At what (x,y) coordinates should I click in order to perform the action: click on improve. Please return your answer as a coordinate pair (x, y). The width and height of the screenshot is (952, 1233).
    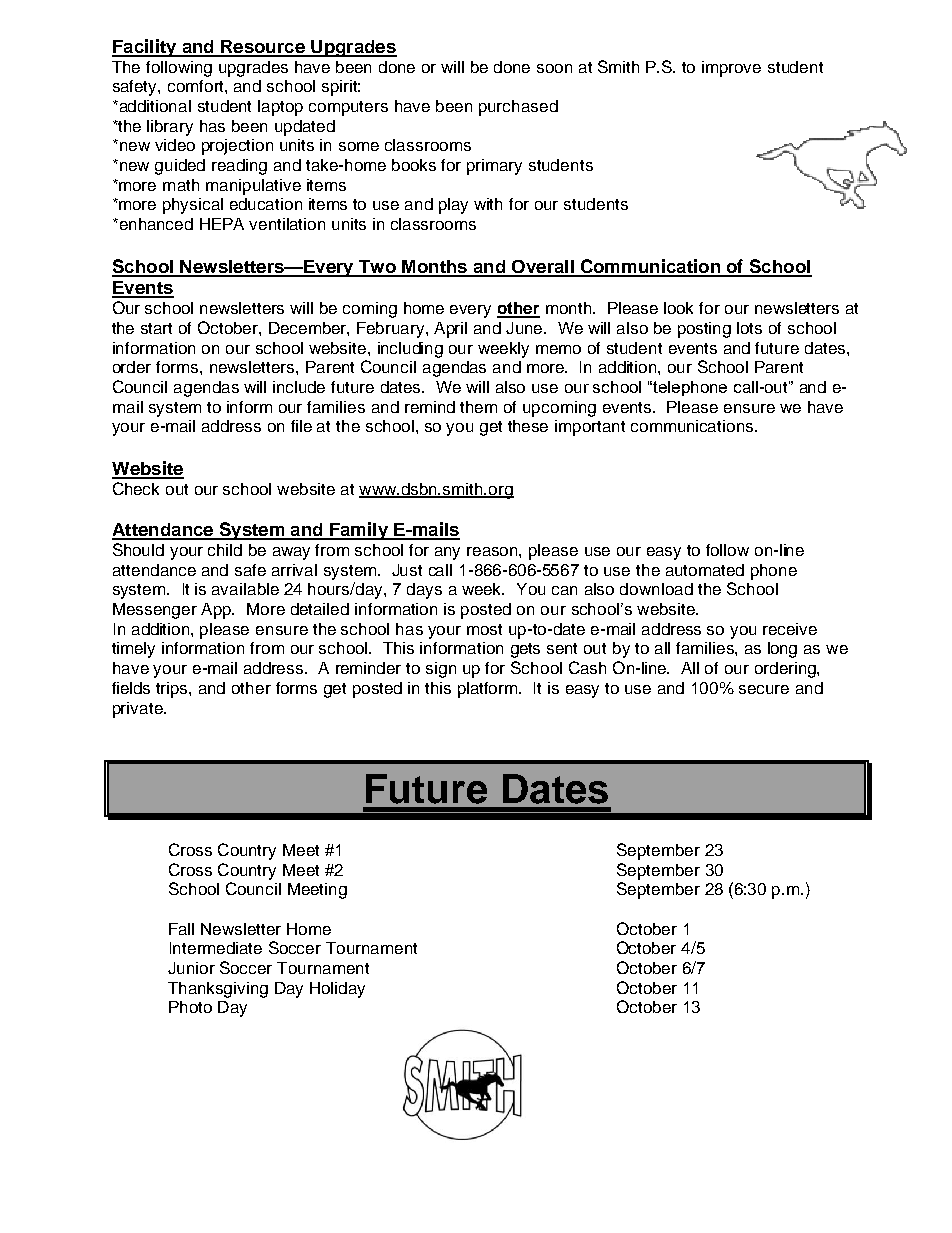
    Looking at the image, I should click on (731, 69).
